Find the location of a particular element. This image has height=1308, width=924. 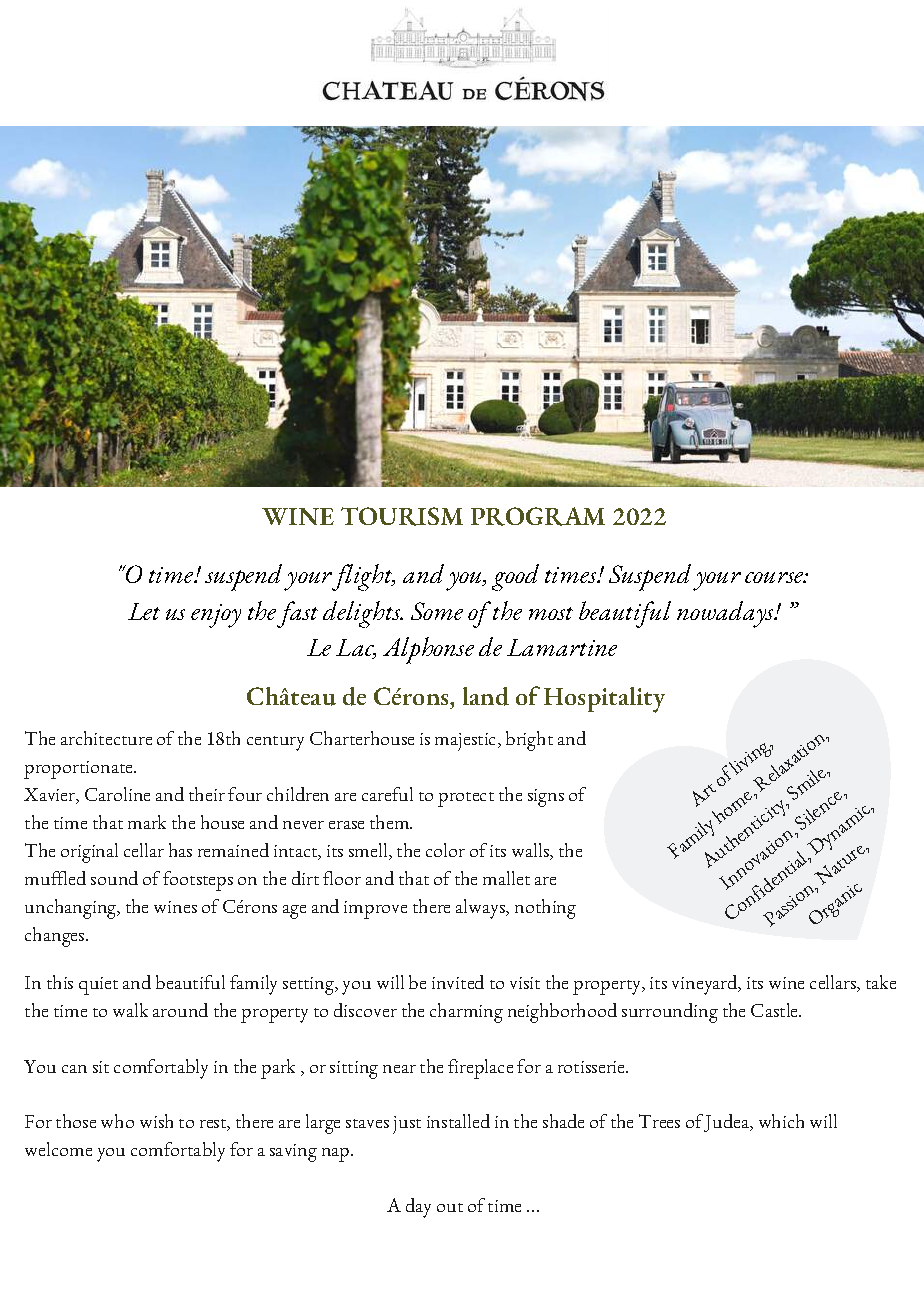

near is located at coordinates (399, 1069).
